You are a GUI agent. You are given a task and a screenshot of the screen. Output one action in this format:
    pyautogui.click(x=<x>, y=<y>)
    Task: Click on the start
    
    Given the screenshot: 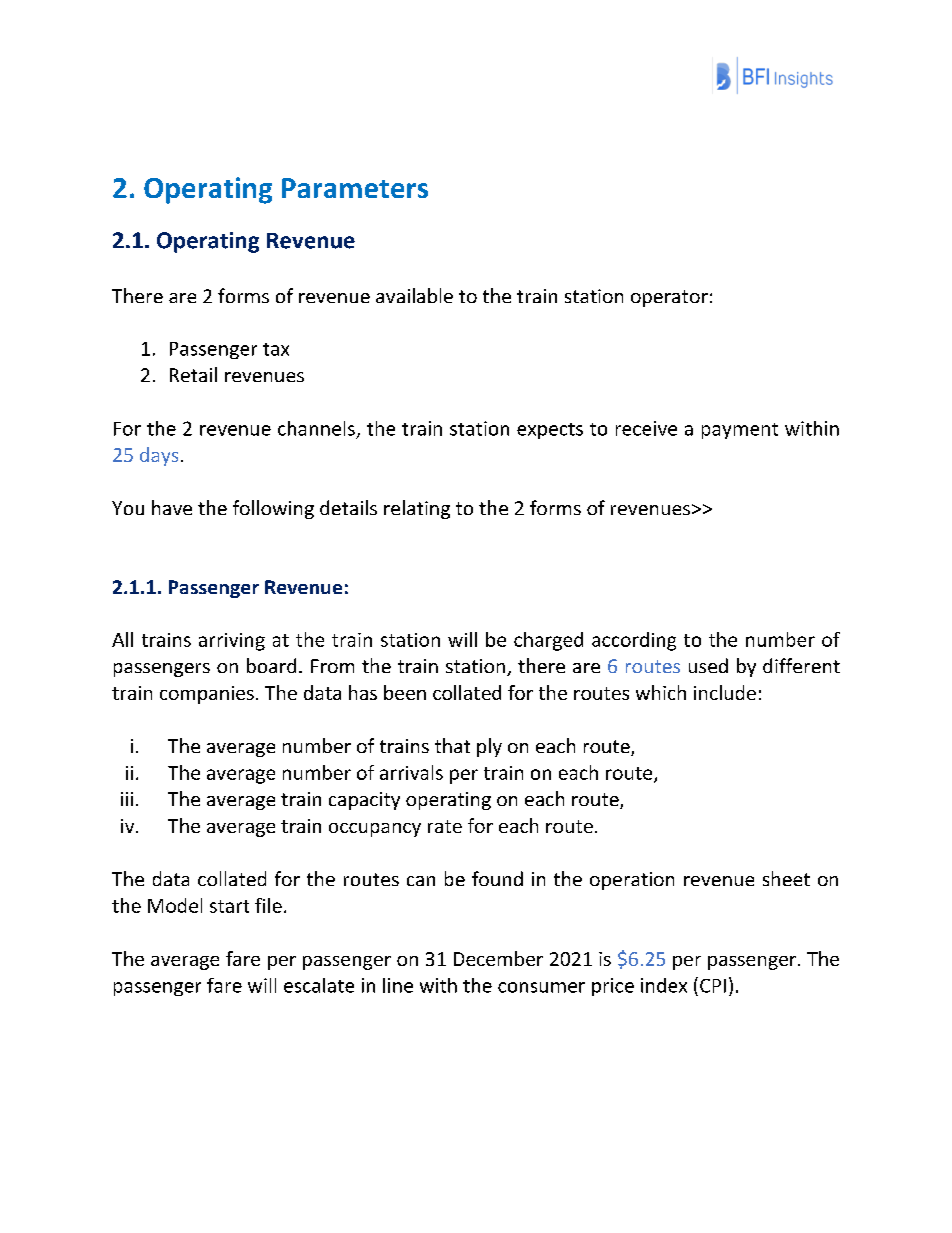 What is the action you would take?
    pyautogui.click(x=229, y=906)
